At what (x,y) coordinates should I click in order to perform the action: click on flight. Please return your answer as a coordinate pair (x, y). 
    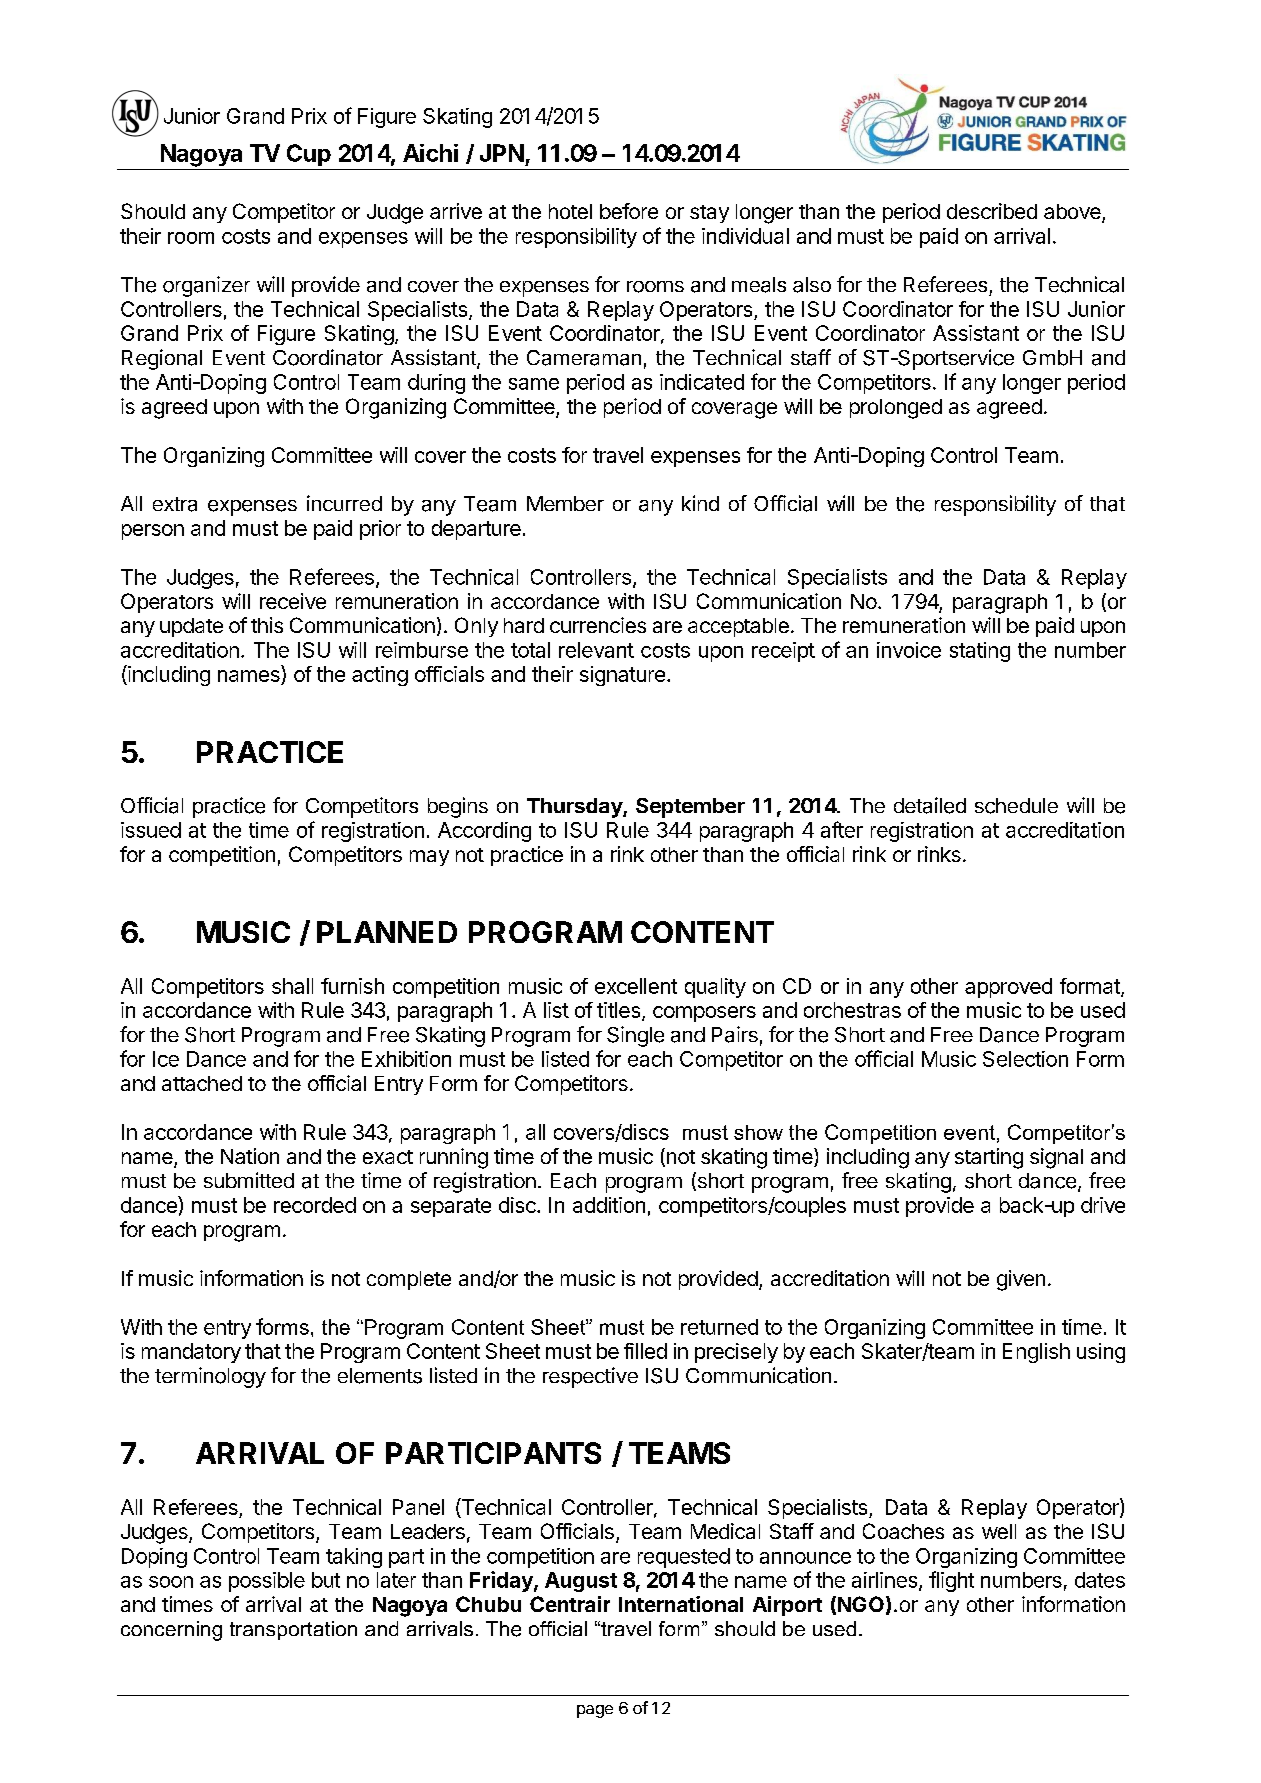
    Looking at the image, I should click on (951, 1581).
